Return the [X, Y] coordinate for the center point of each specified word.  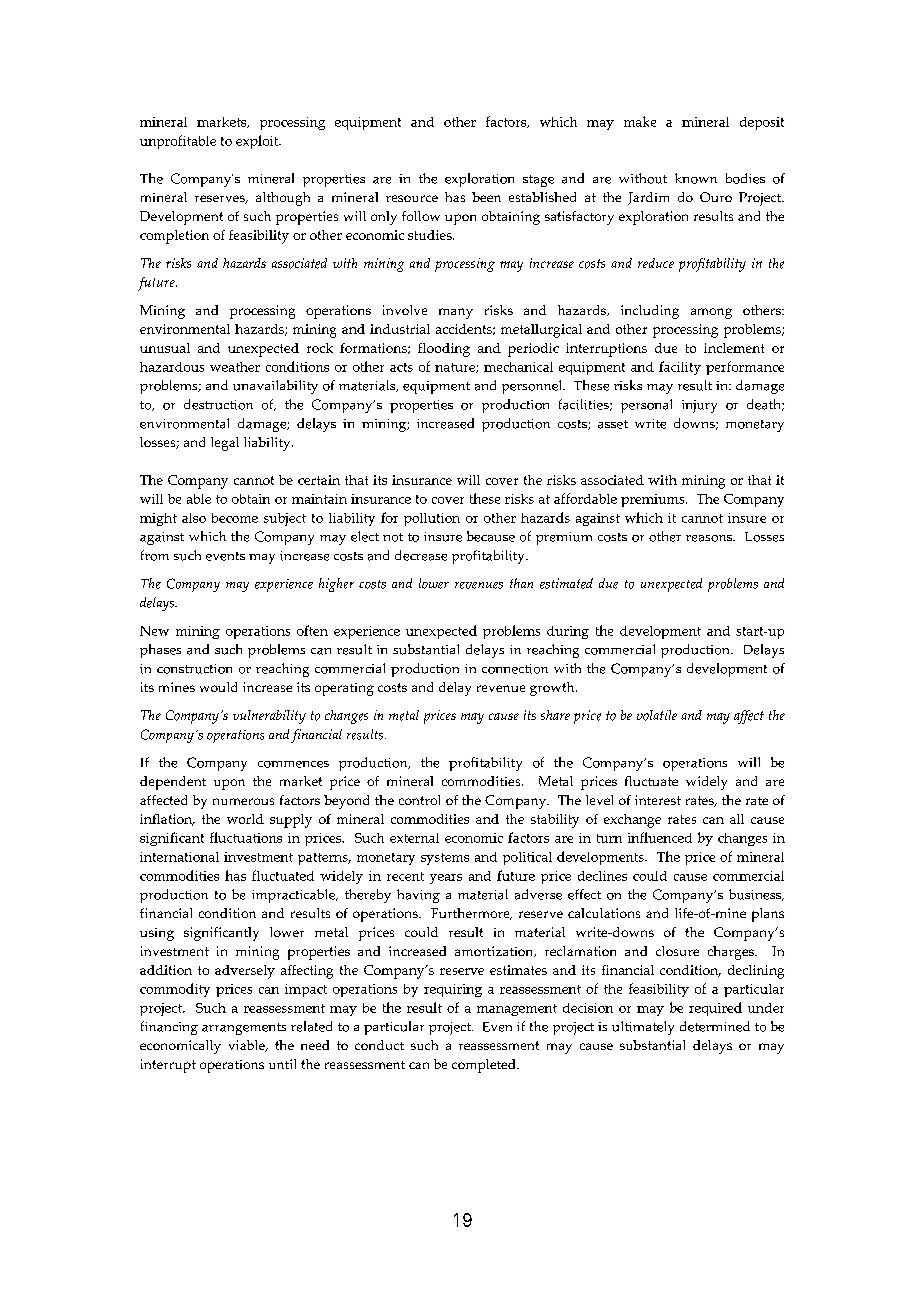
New [154, 631]
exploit [258, 142]
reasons [710, 538]
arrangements [244, 1029]
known [696, 178]
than [521, 583]
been [486, 197]
